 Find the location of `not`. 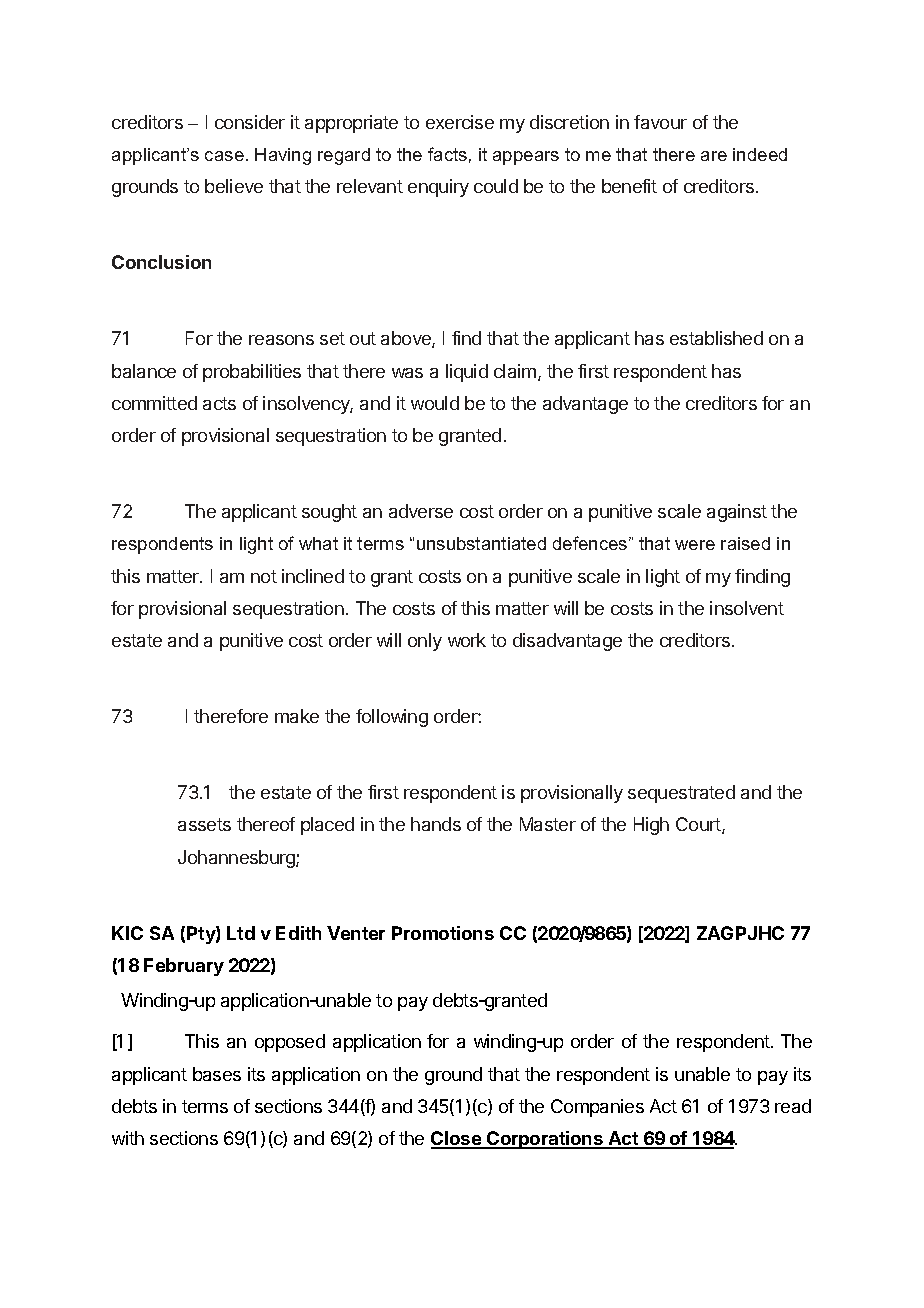

not is located at coordinates (264, 576).
